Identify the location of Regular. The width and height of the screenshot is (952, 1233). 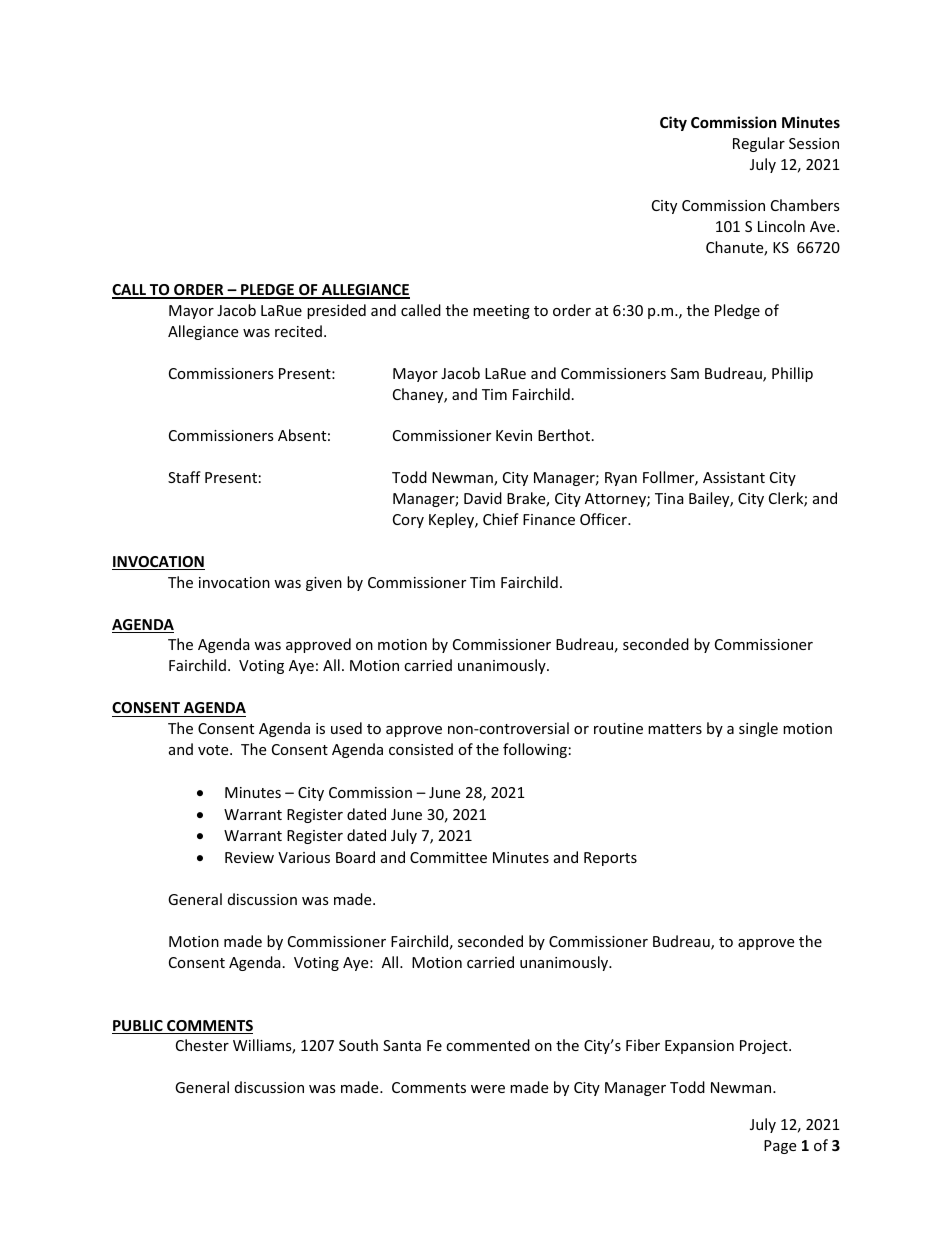
(759, 144).
